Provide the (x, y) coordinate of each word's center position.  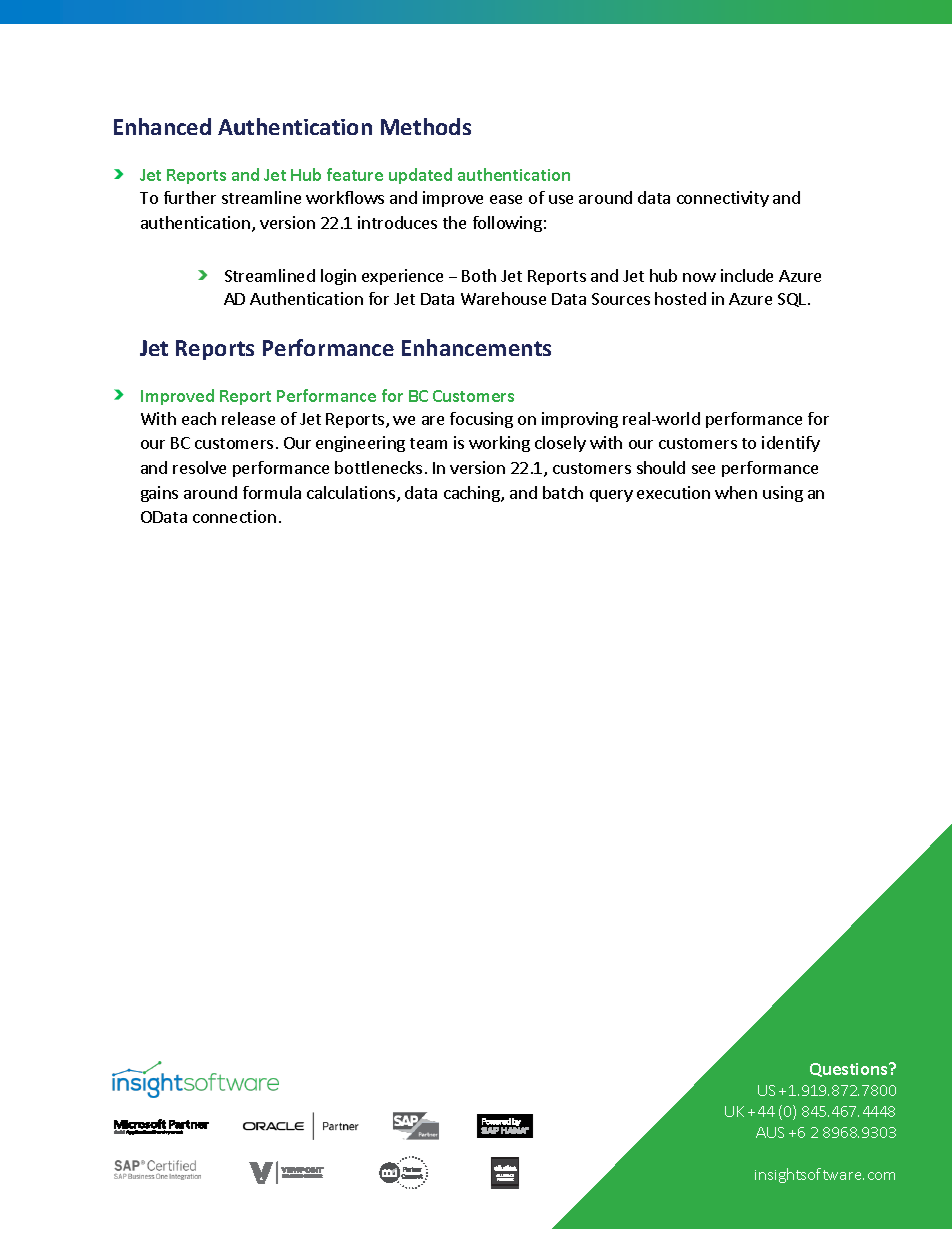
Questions (850, 1070)
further (190, 197)
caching (473, 494)
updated (420, 176)
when (736, 492)
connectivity (723, 199)
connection (234, 516)
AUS (770, 1132)
